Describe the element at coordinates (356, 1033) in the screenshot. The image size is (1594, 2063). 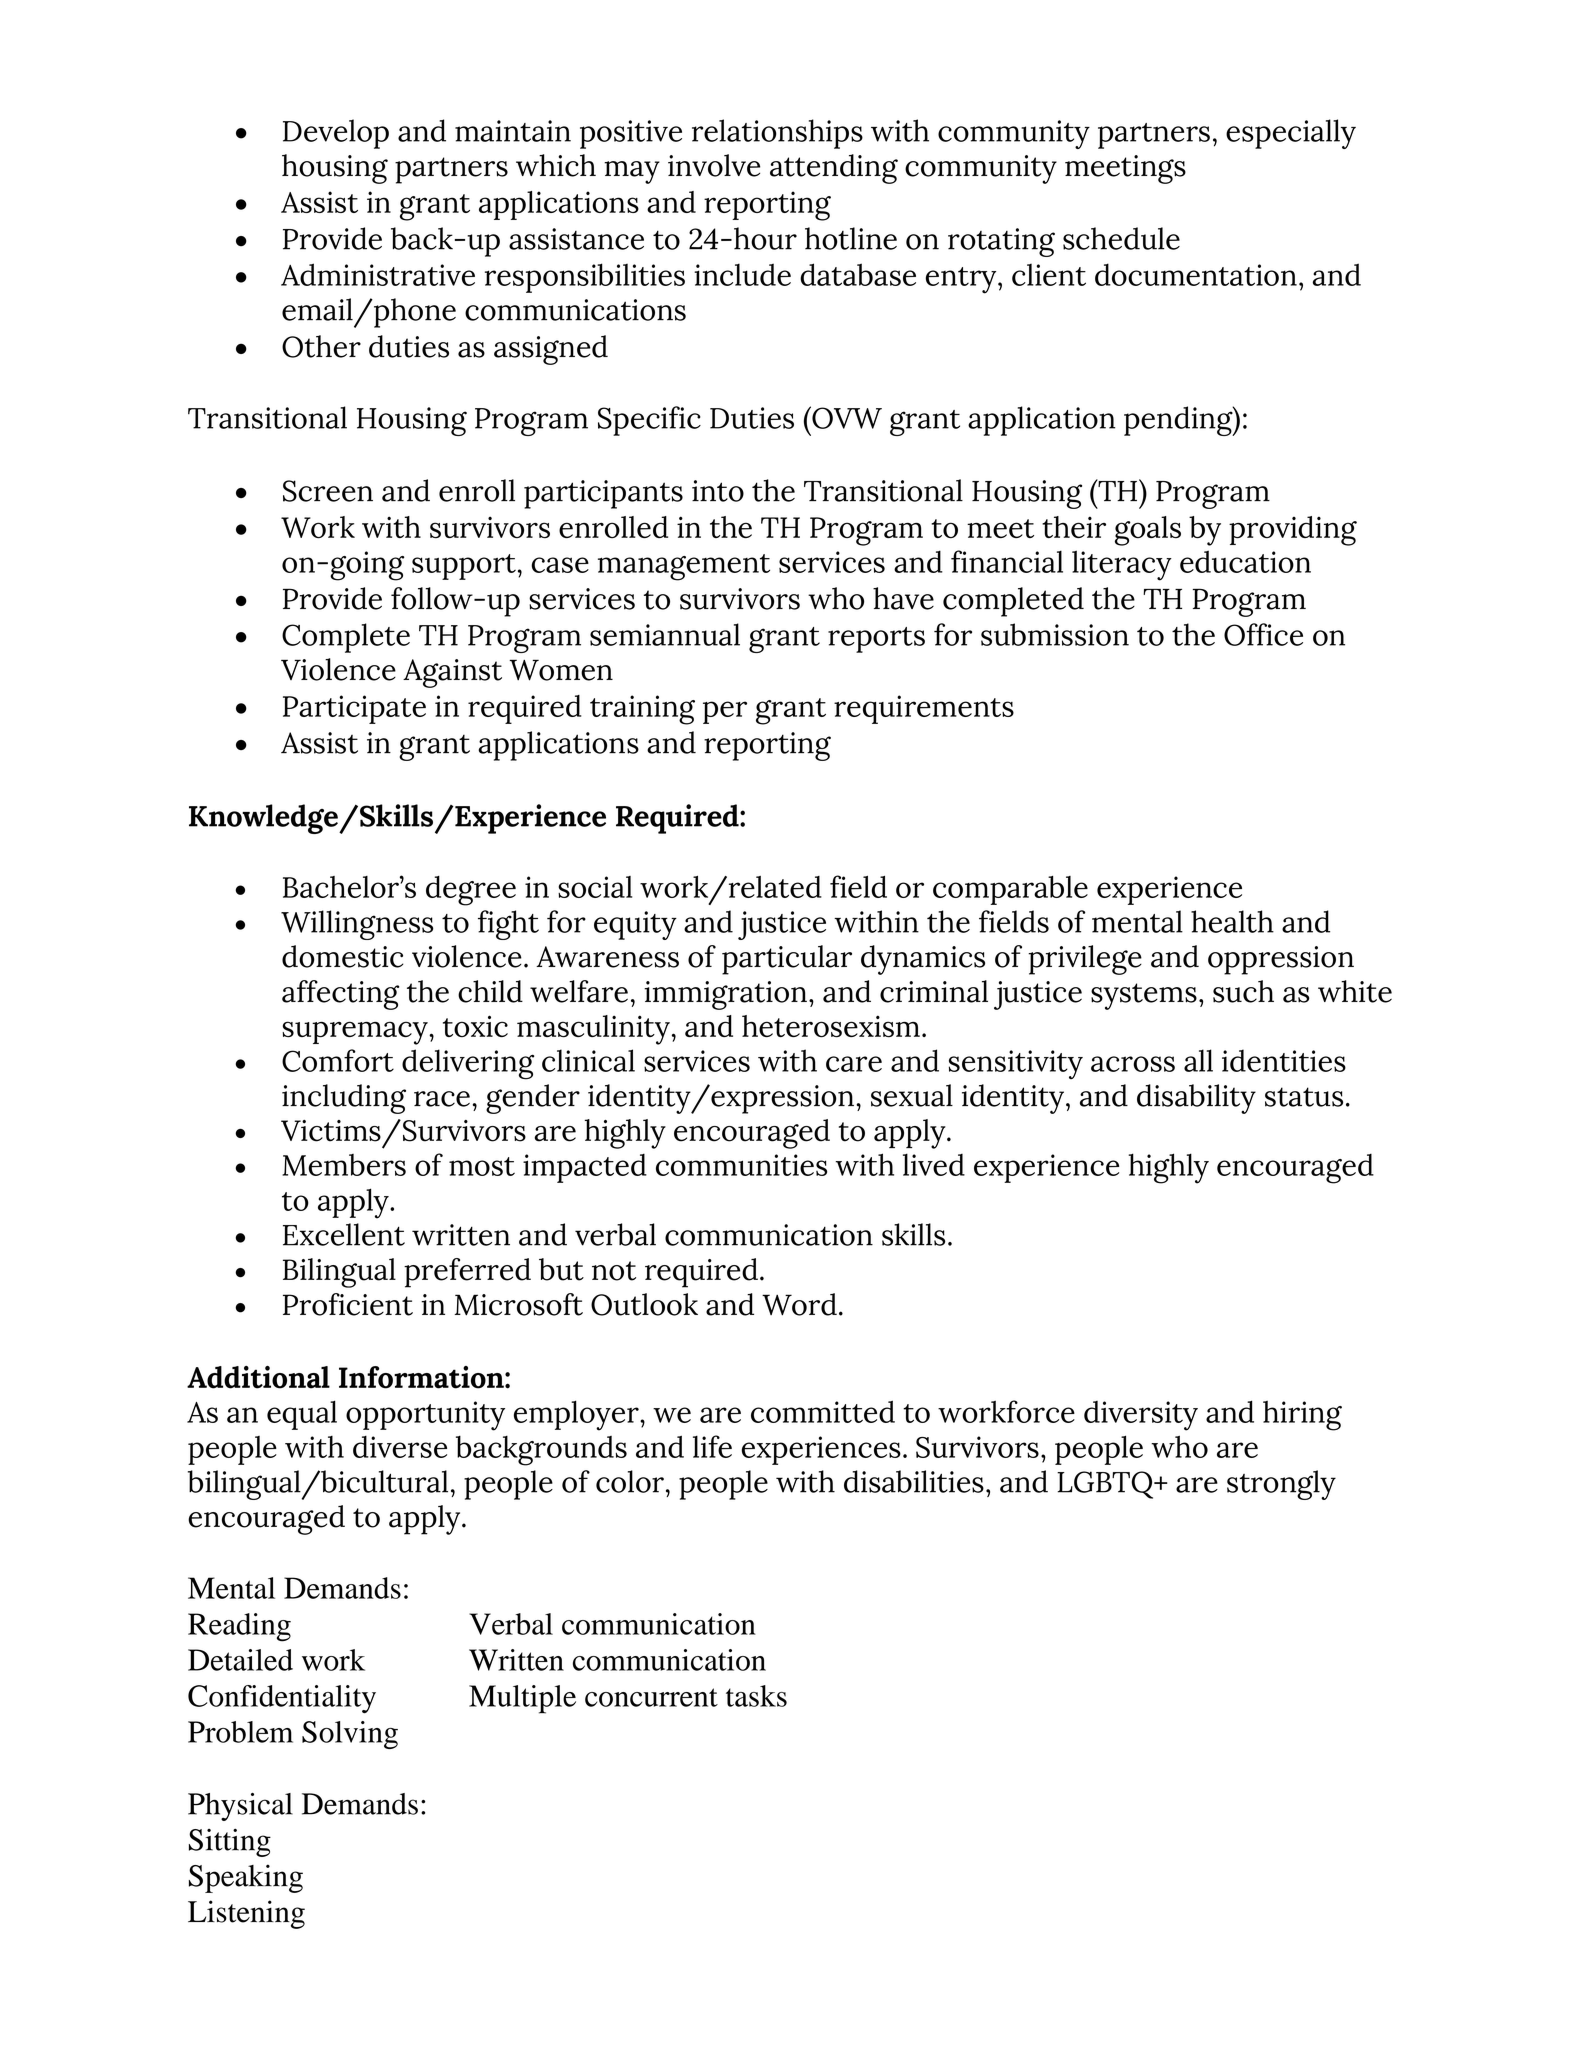
I see `supremacy` at that location.
